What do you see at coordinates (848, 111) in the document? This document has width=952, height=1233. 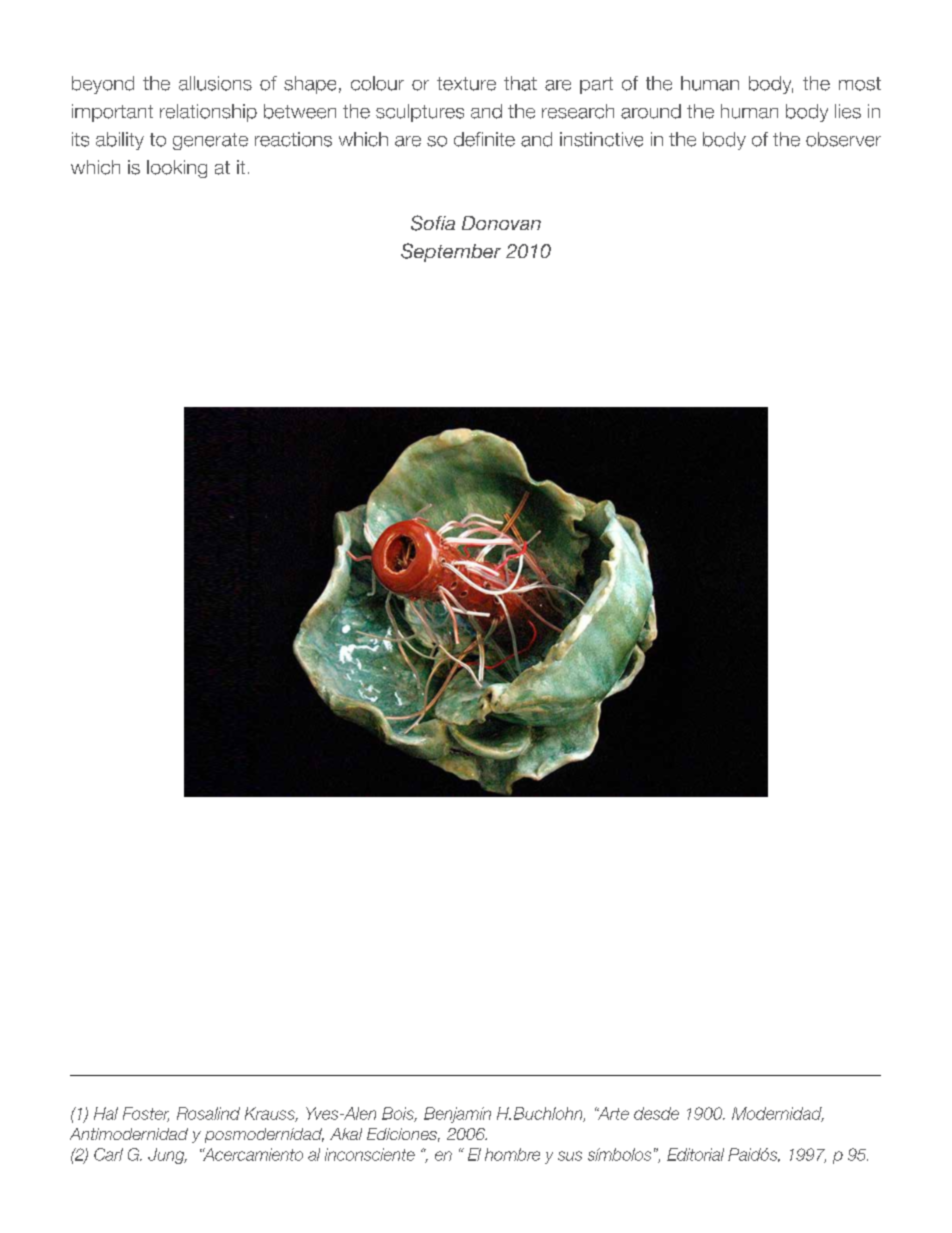 I see `lies` at bounding box center [848, 111].
